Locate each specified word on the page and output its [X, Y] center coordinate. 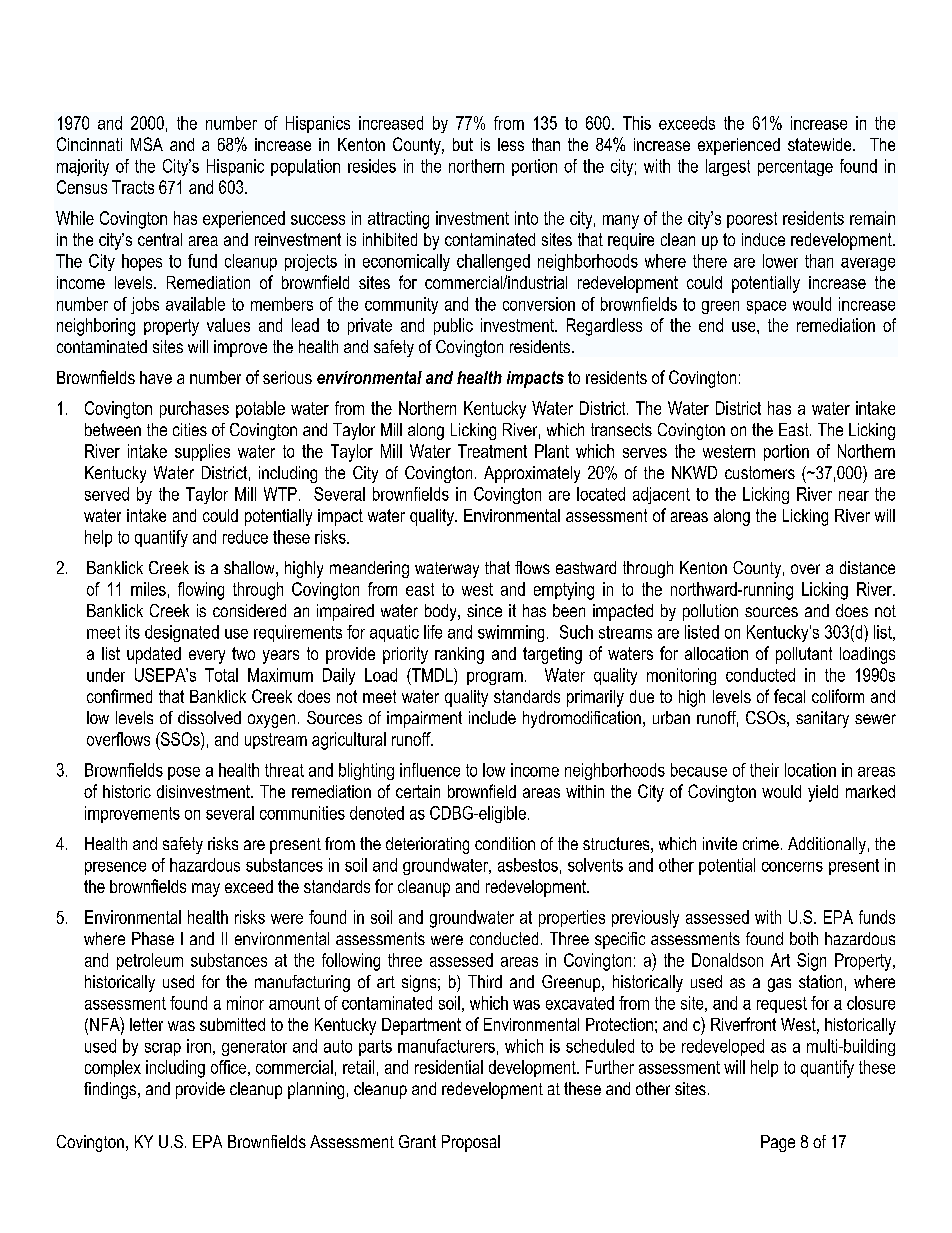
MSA [147, 144]
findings [111, 1090]
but [463, 144]
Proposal [471, 1143]
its [133, 632]
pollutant [804, 655]
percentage [795, 168]
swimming [511, 633]
